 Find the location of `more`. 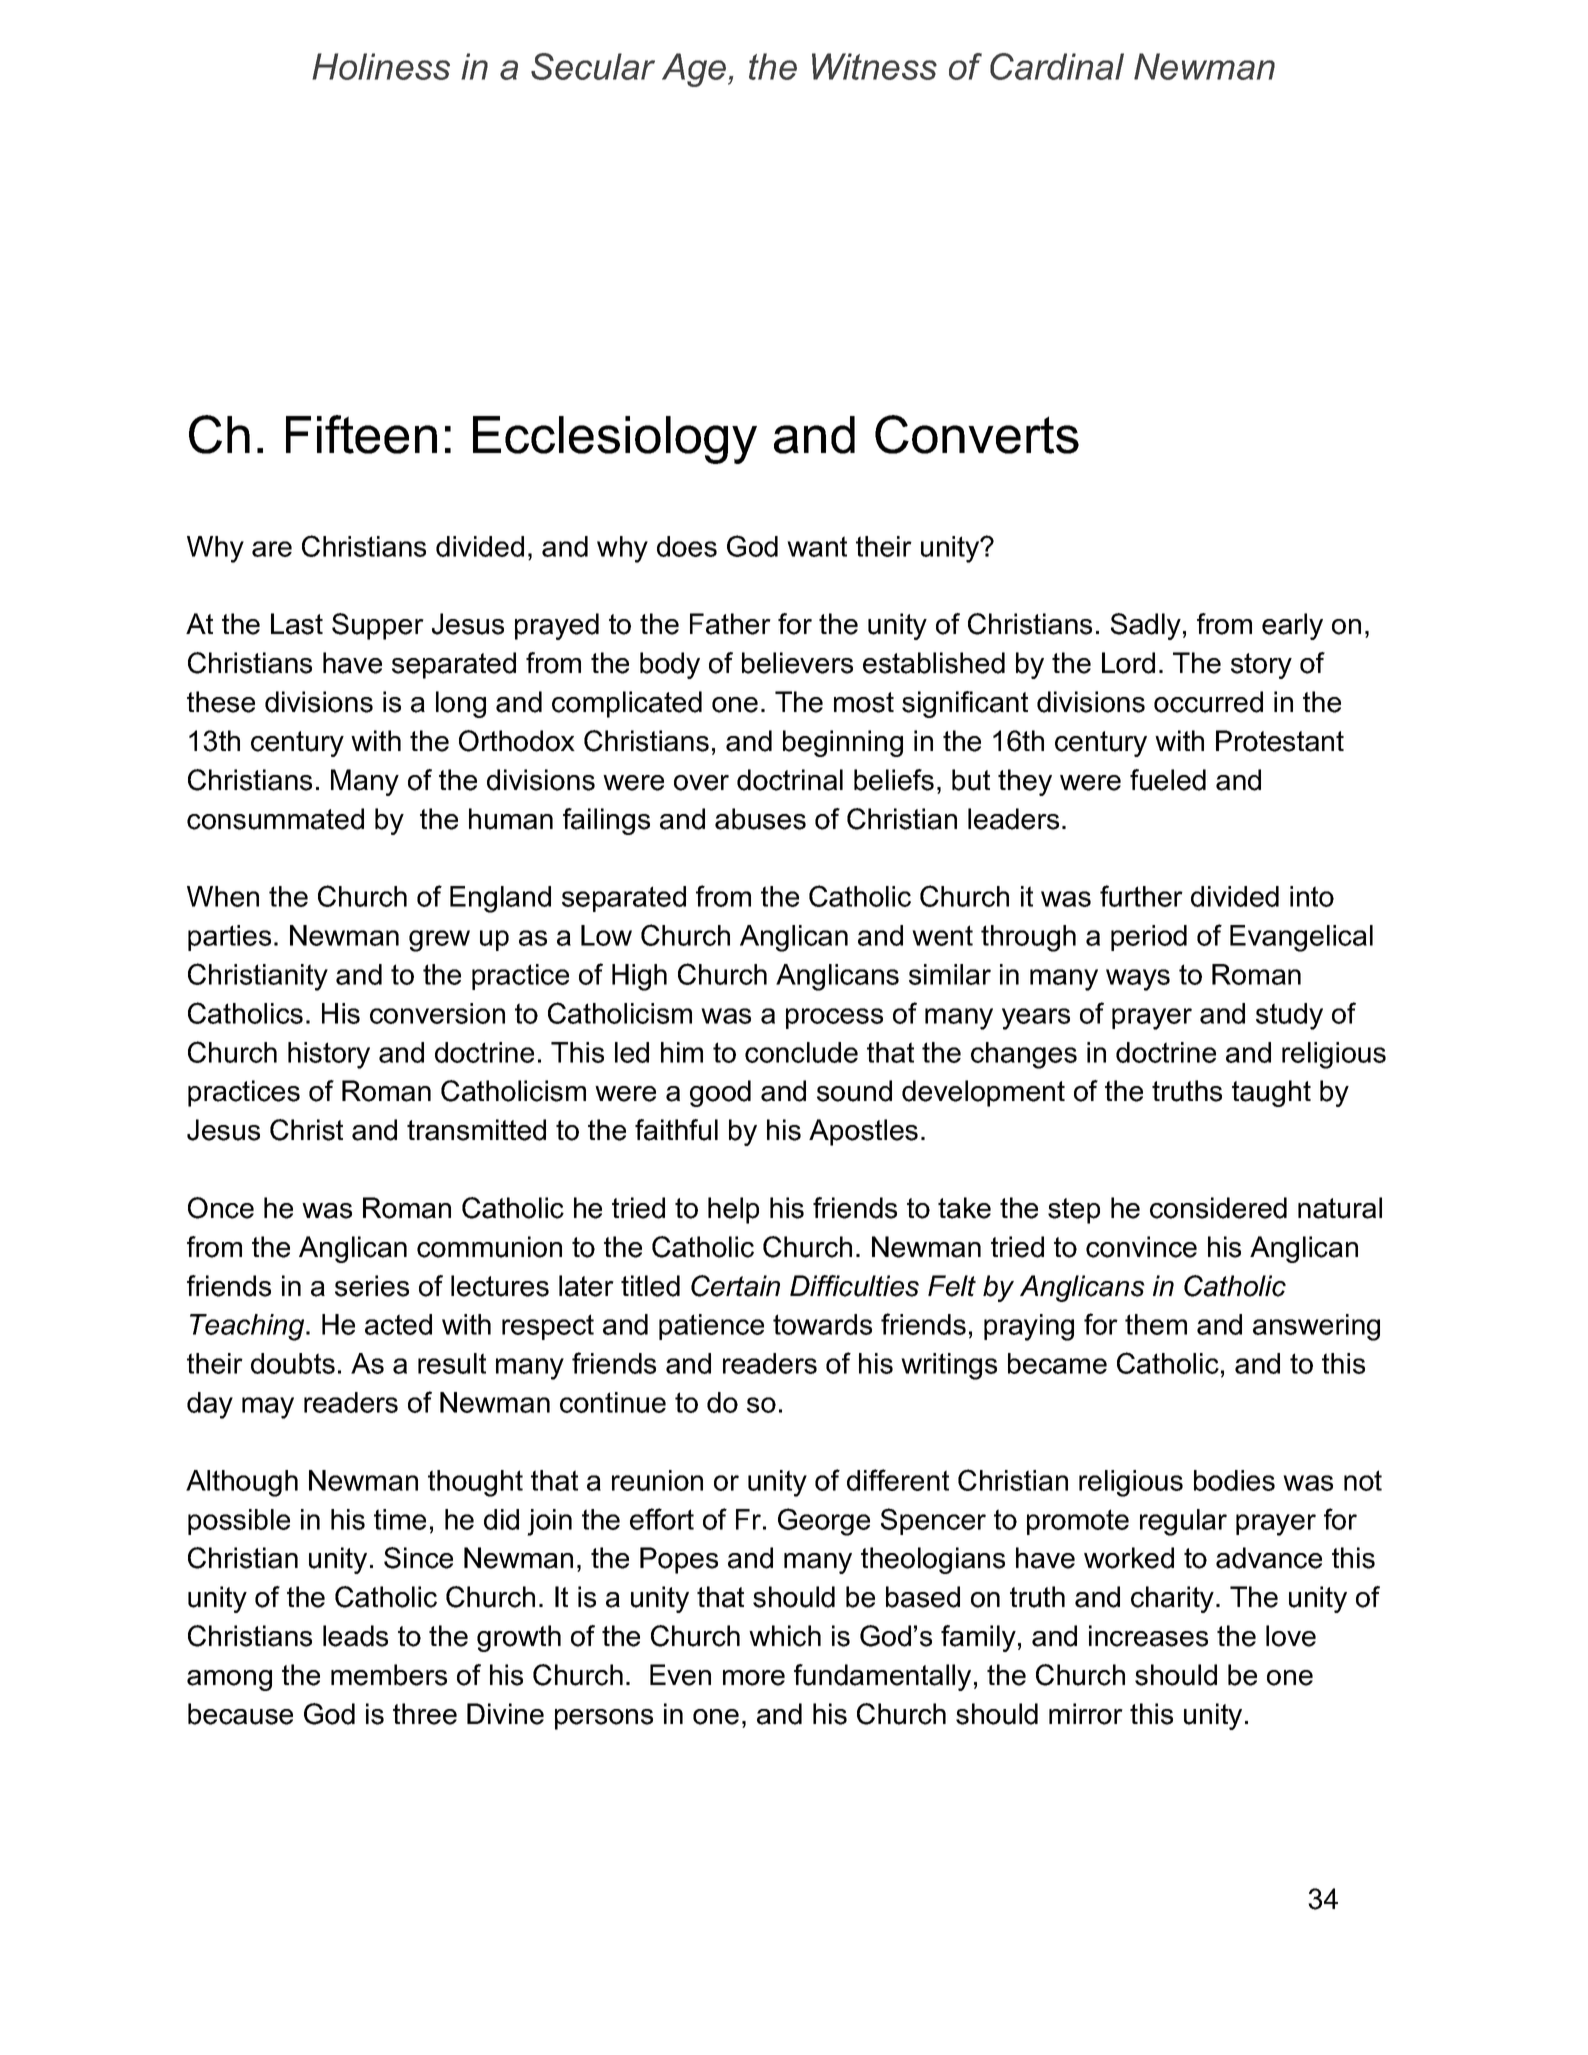

more is located at coordinates (754, 1678).
